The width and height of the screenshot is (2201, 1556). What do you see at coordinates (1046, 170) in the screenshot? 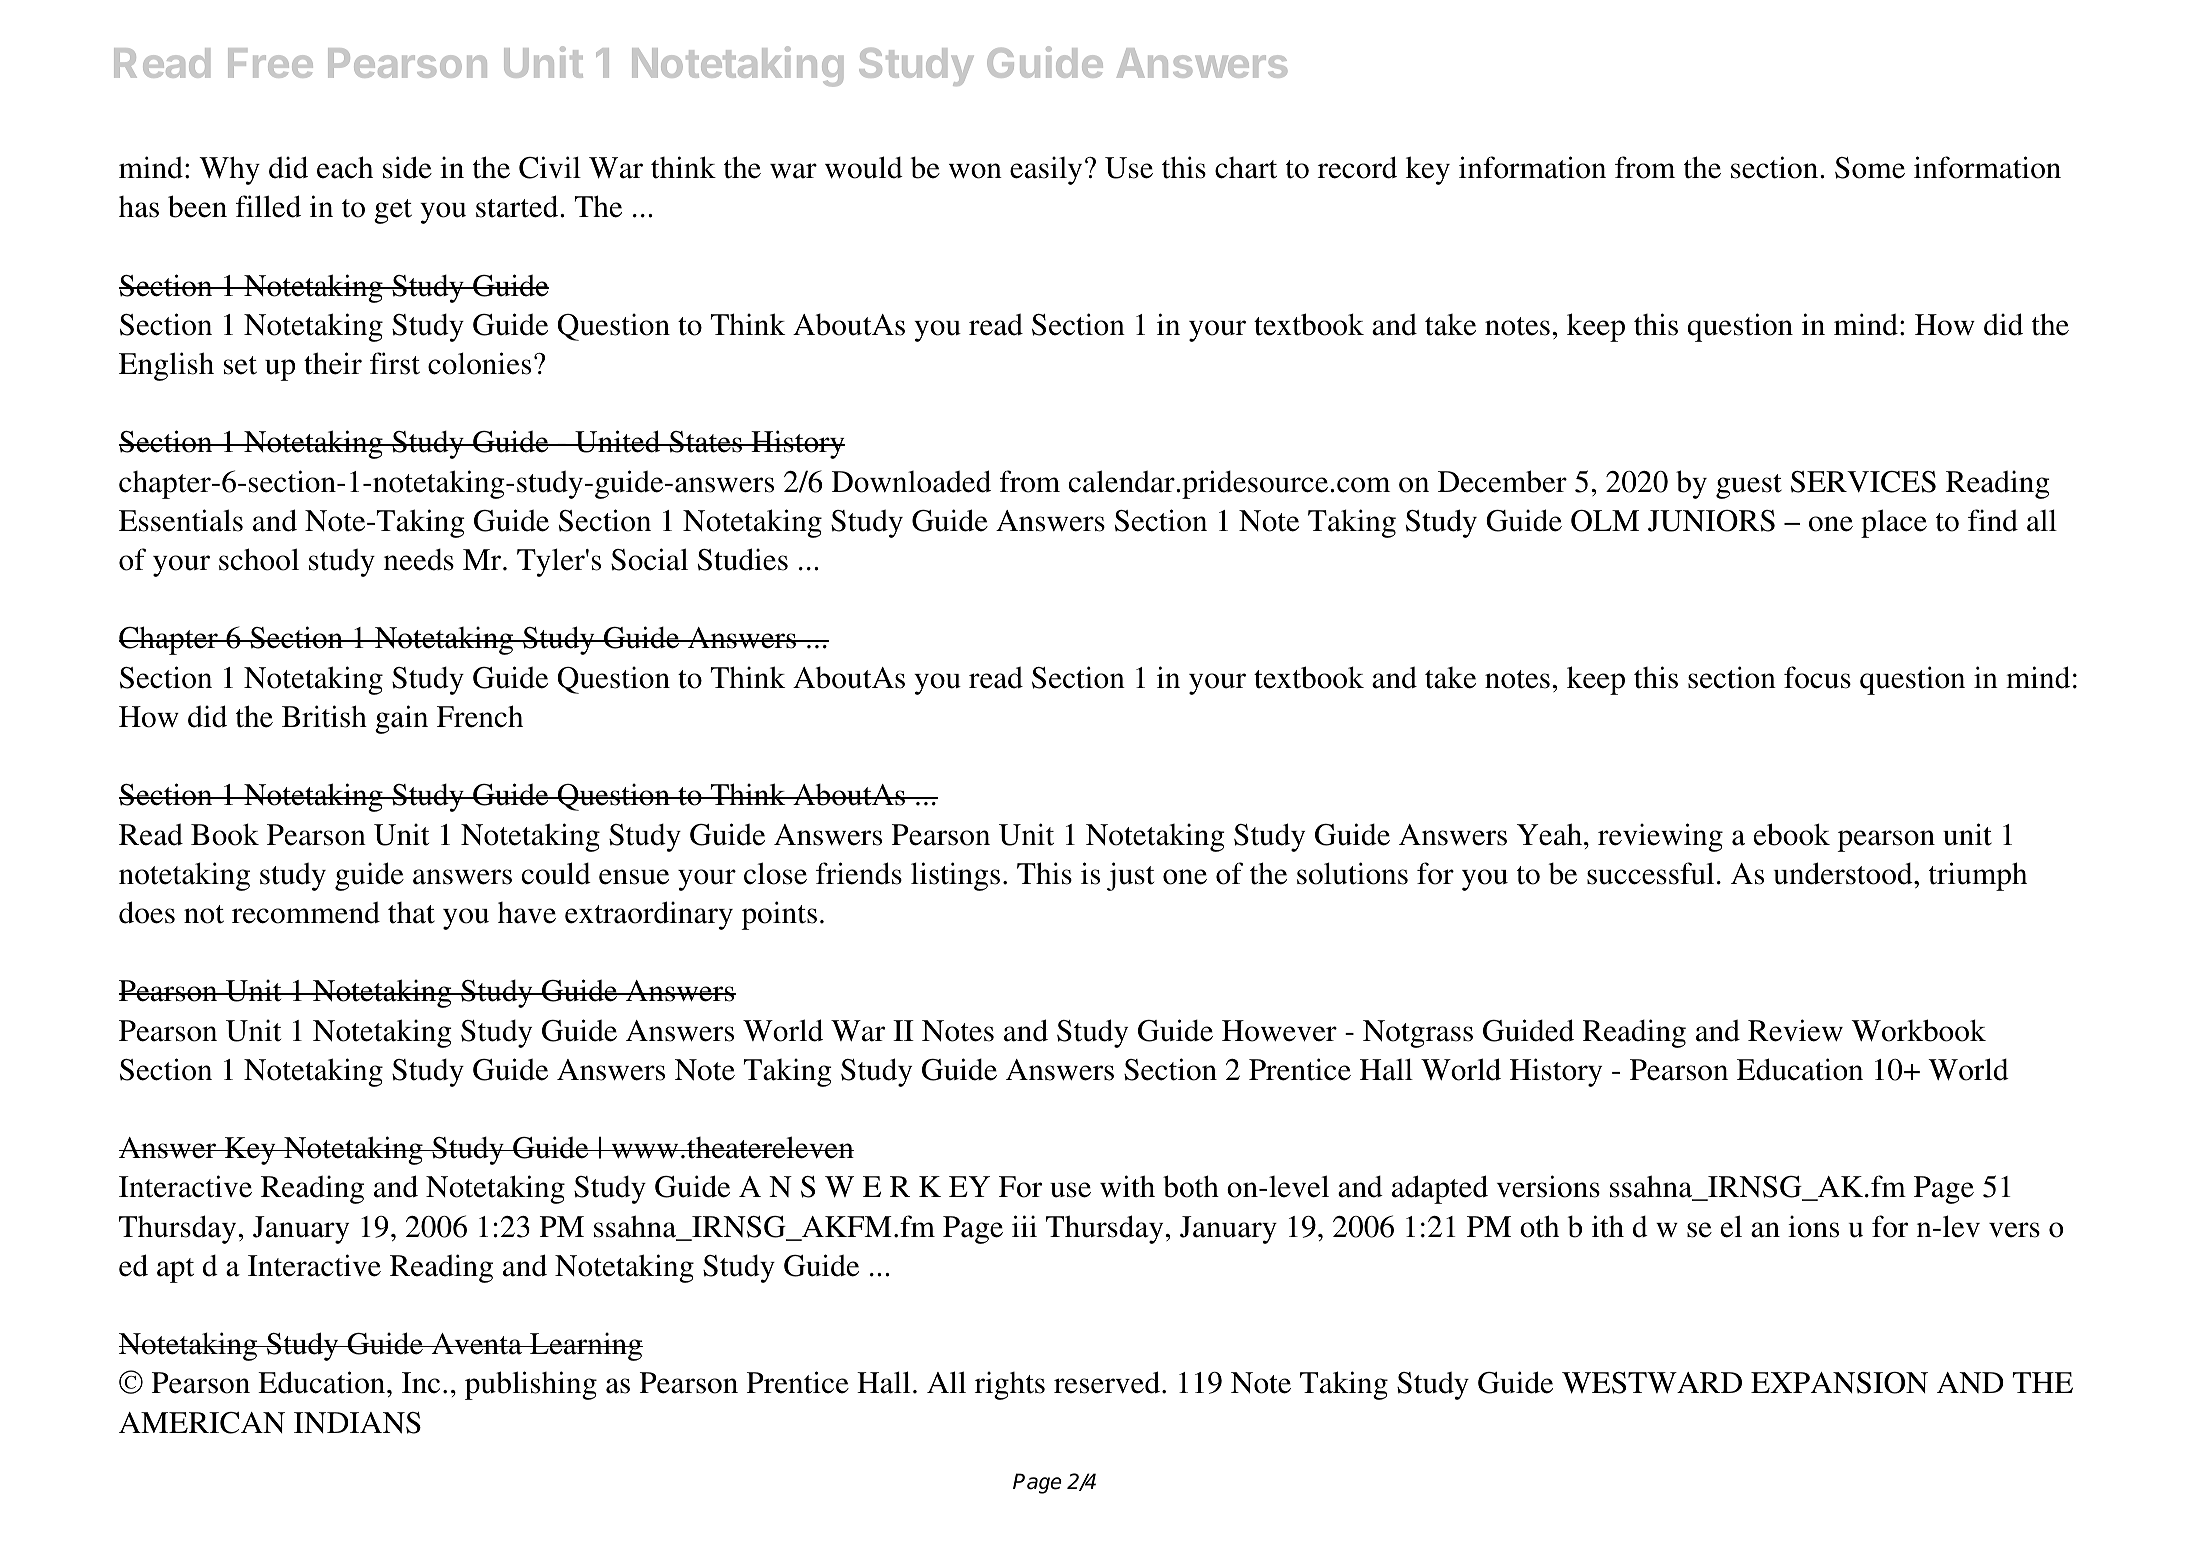
I see `easily` at bounding box center [1046, 170].
